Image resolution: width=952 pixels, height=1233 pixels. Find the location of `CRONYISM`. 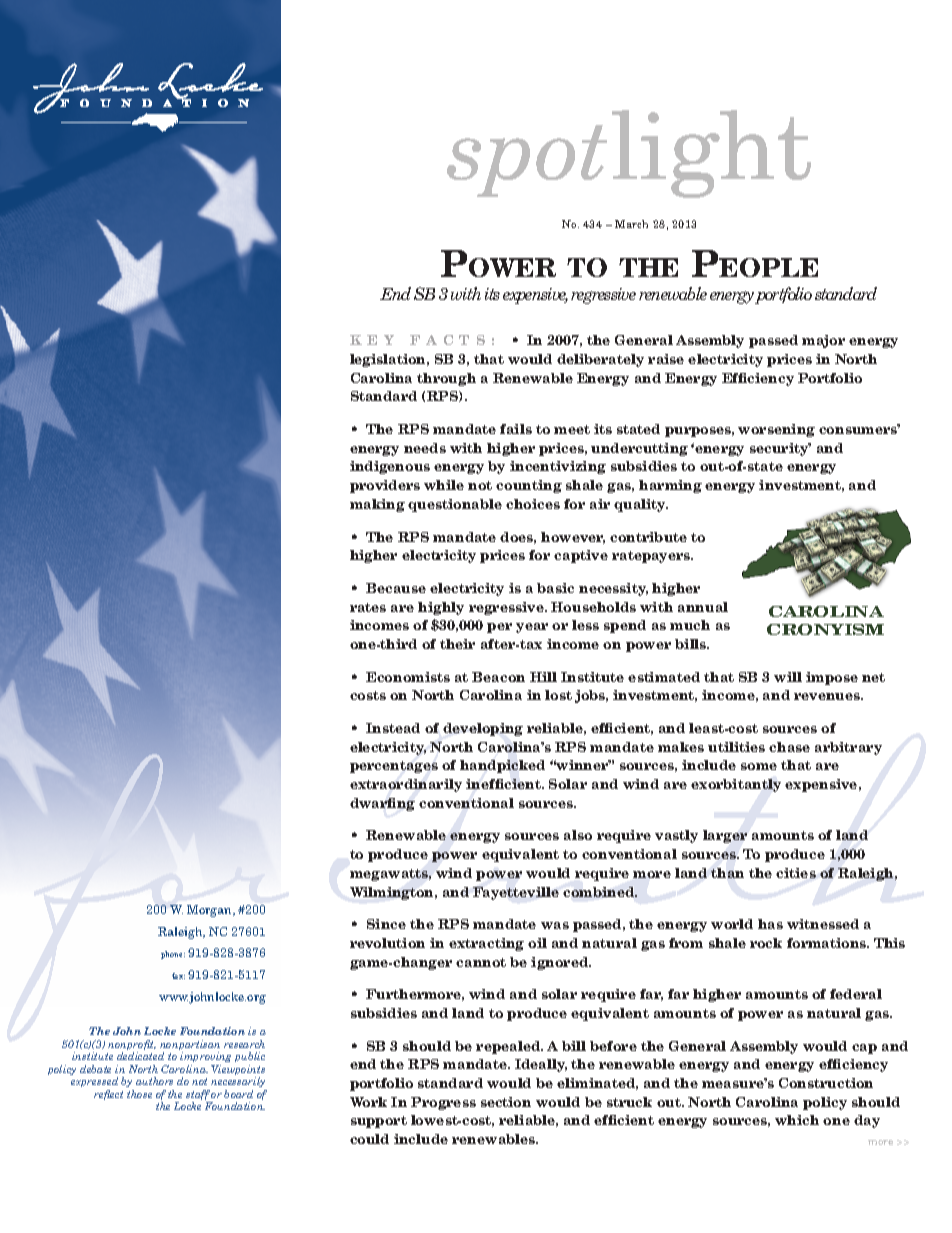

CRONYISM is located at coordinates (825, 629).
